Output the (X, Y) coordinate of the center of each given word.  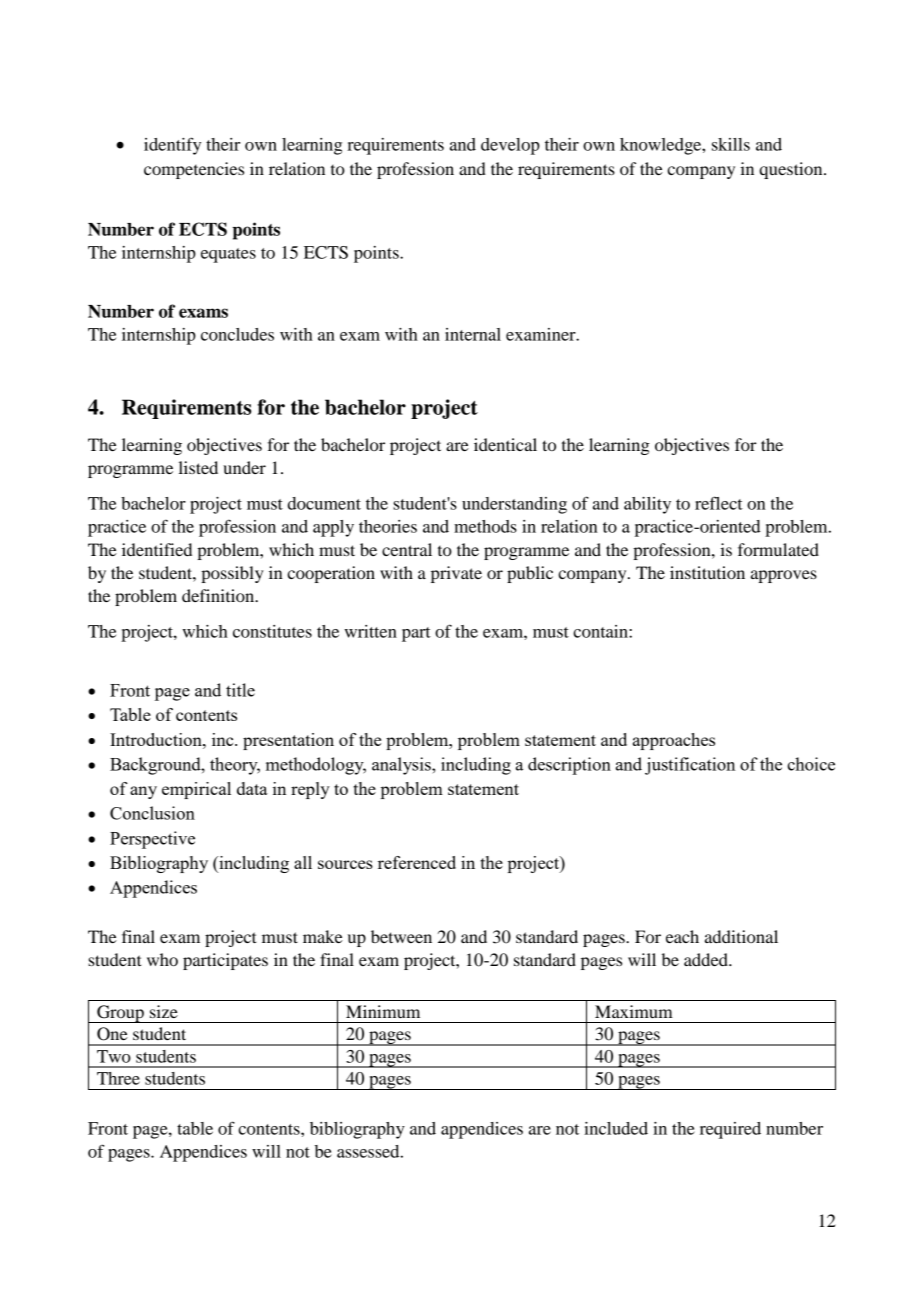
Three (118, 1078)
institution (707, 572)
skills (731, 144)
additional (741, 936)
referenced (417, 862)
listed (198, 467)
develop (510, 146)
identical (505, 444)
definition (219, 595)
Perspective (152, 840)
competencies (194, 170)
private (456, 574)
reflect (719, 503)
